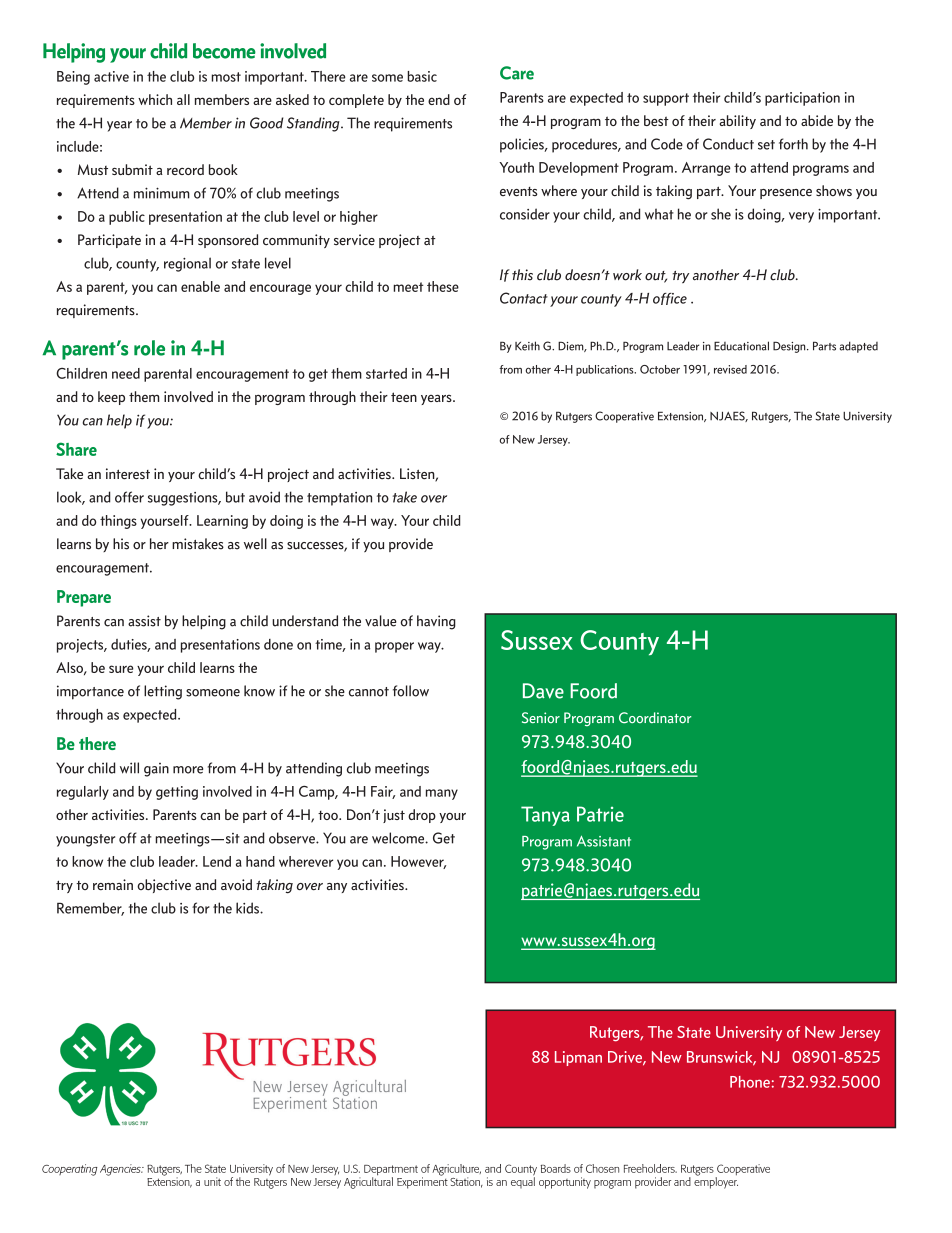 The width and height of the screenshot is (952, 1233). I want to click on getting, so click(177, 793).
